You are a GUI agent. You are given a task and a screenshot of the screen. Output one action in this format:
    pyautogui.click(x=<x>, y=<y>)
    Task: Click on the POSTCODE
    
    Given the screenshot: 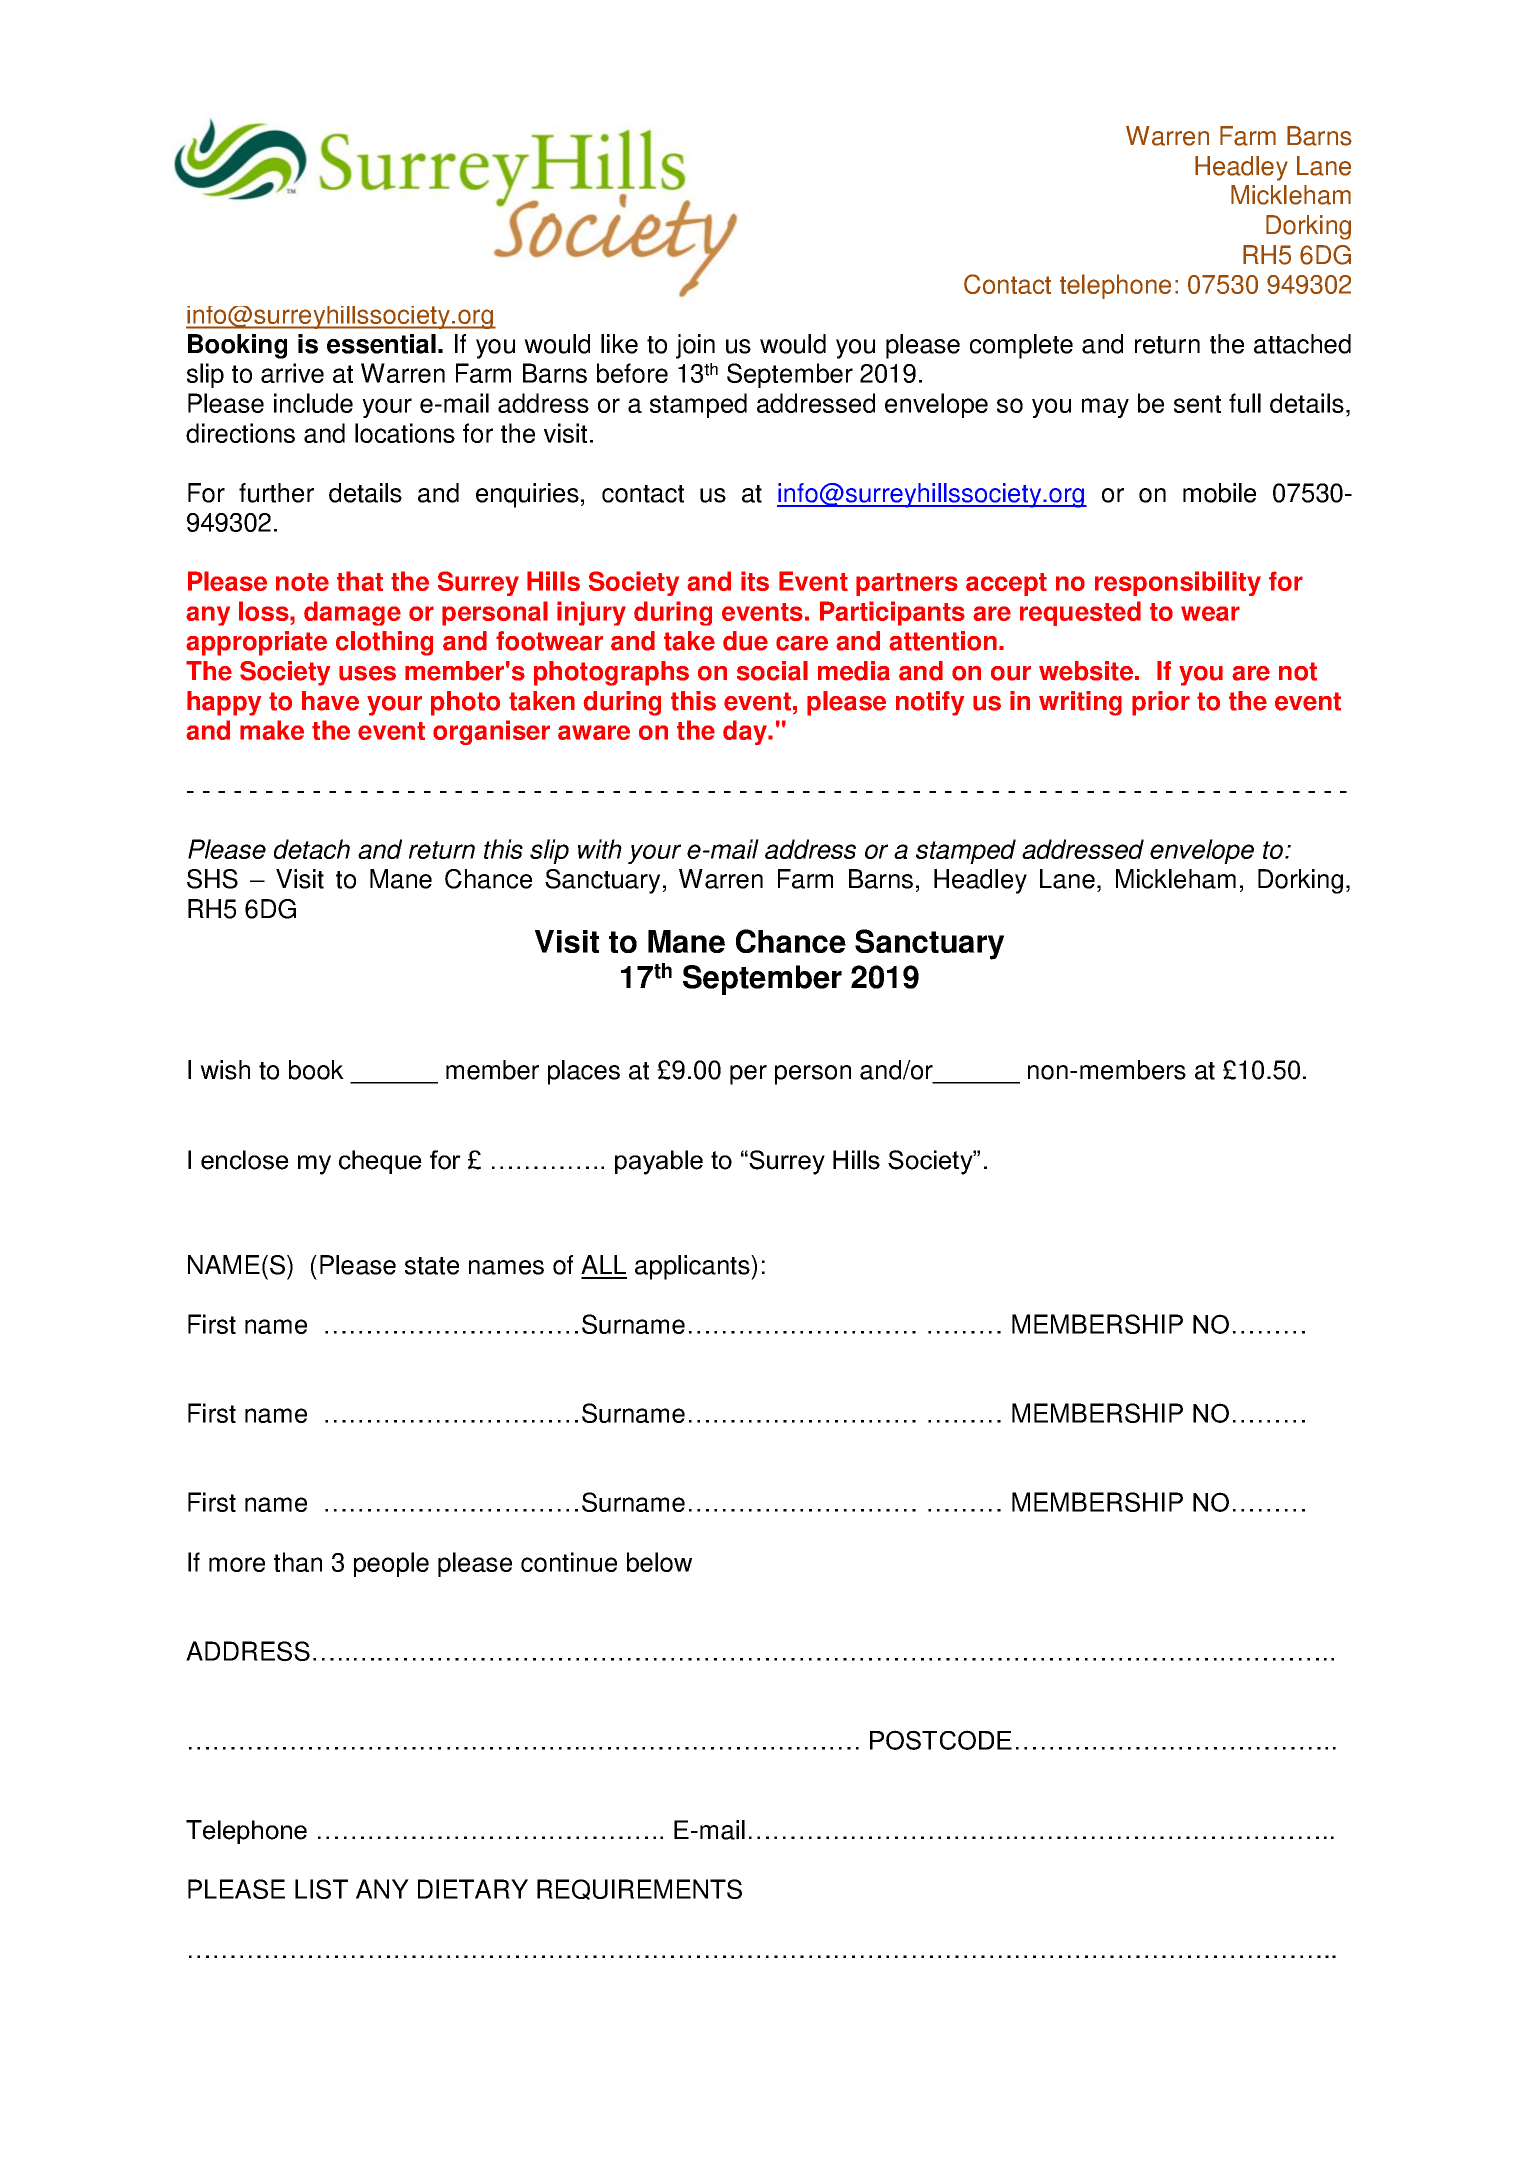 What is the action you would take?
    pyautogui.click(x=941, y=1740)
